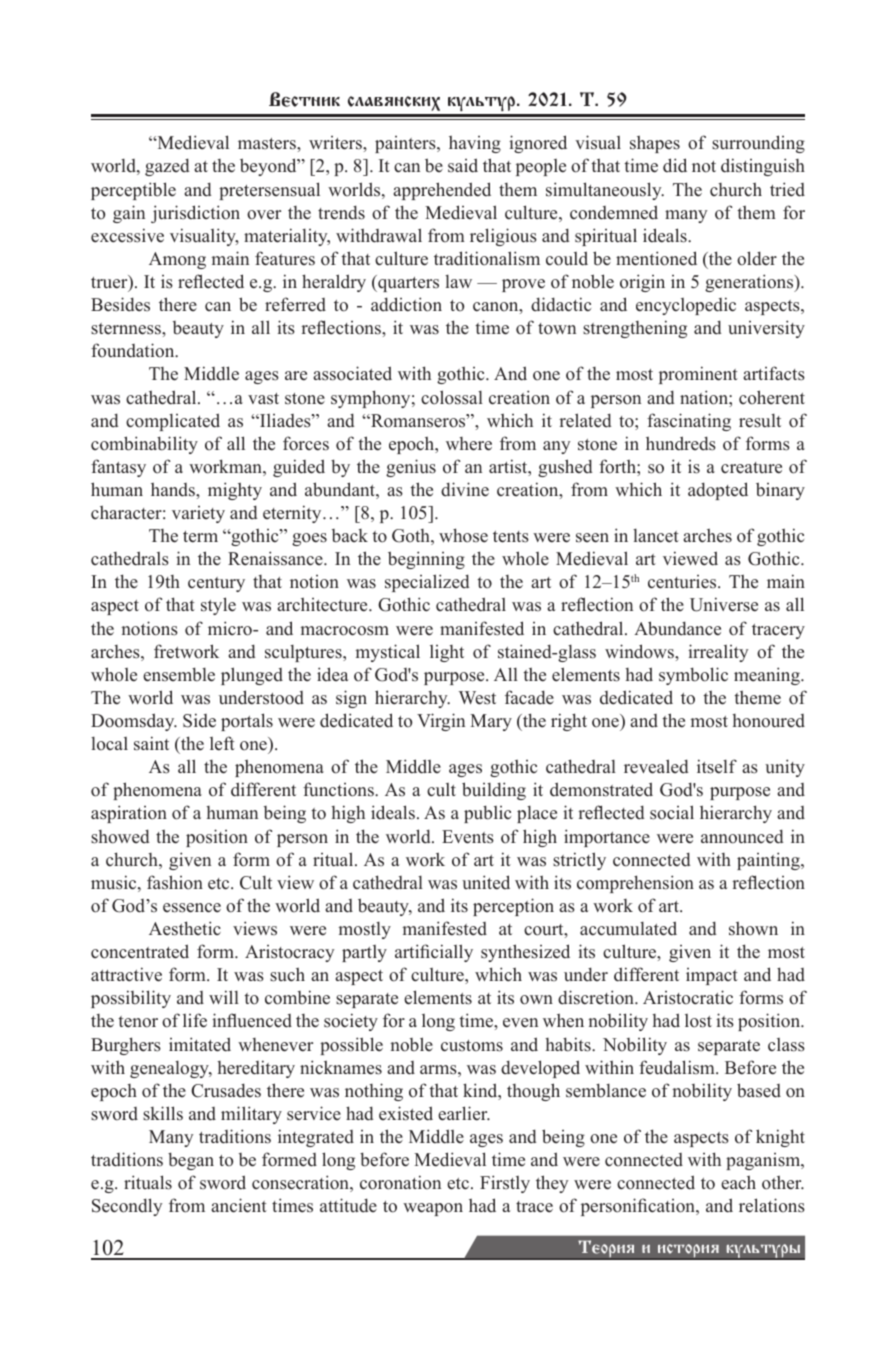 This image has height=1351, width=896. What do you see at coordinates (179, 674) in the image?
I see `ensemble` at bounding box center [179, 674].
